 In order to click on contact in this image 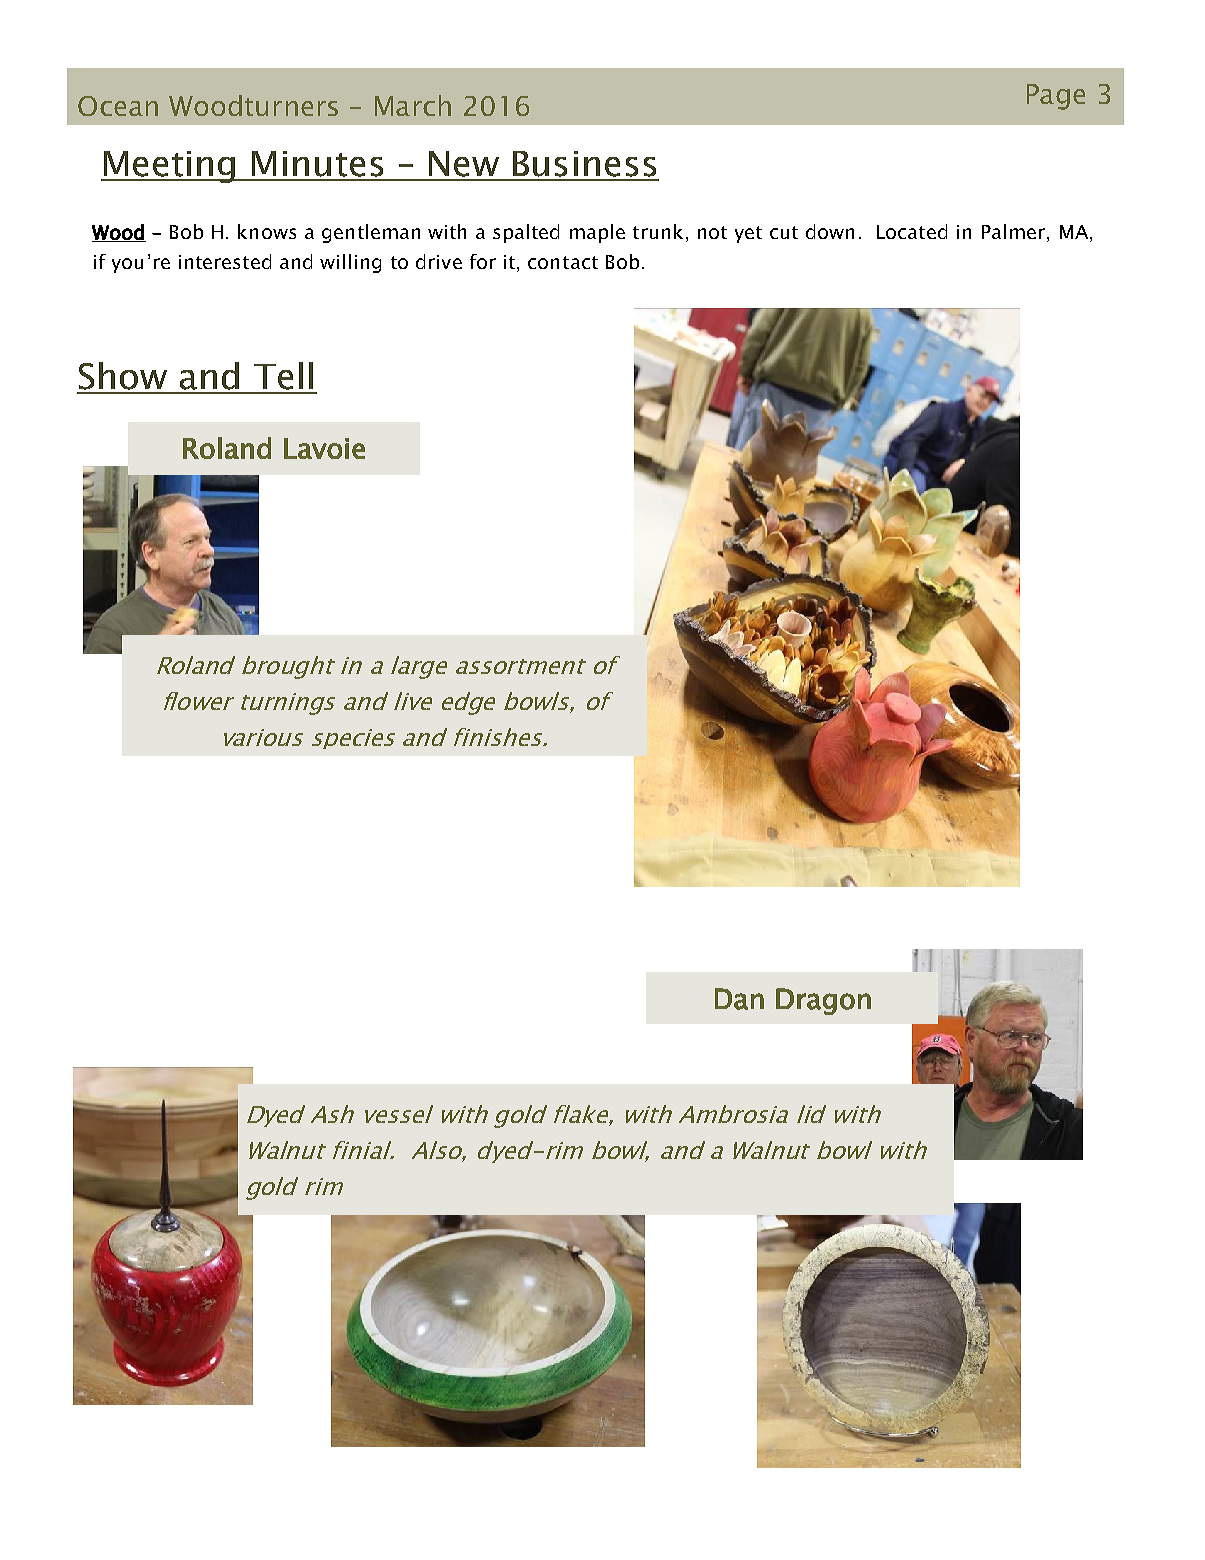, I will do `click(563, 262)`.
